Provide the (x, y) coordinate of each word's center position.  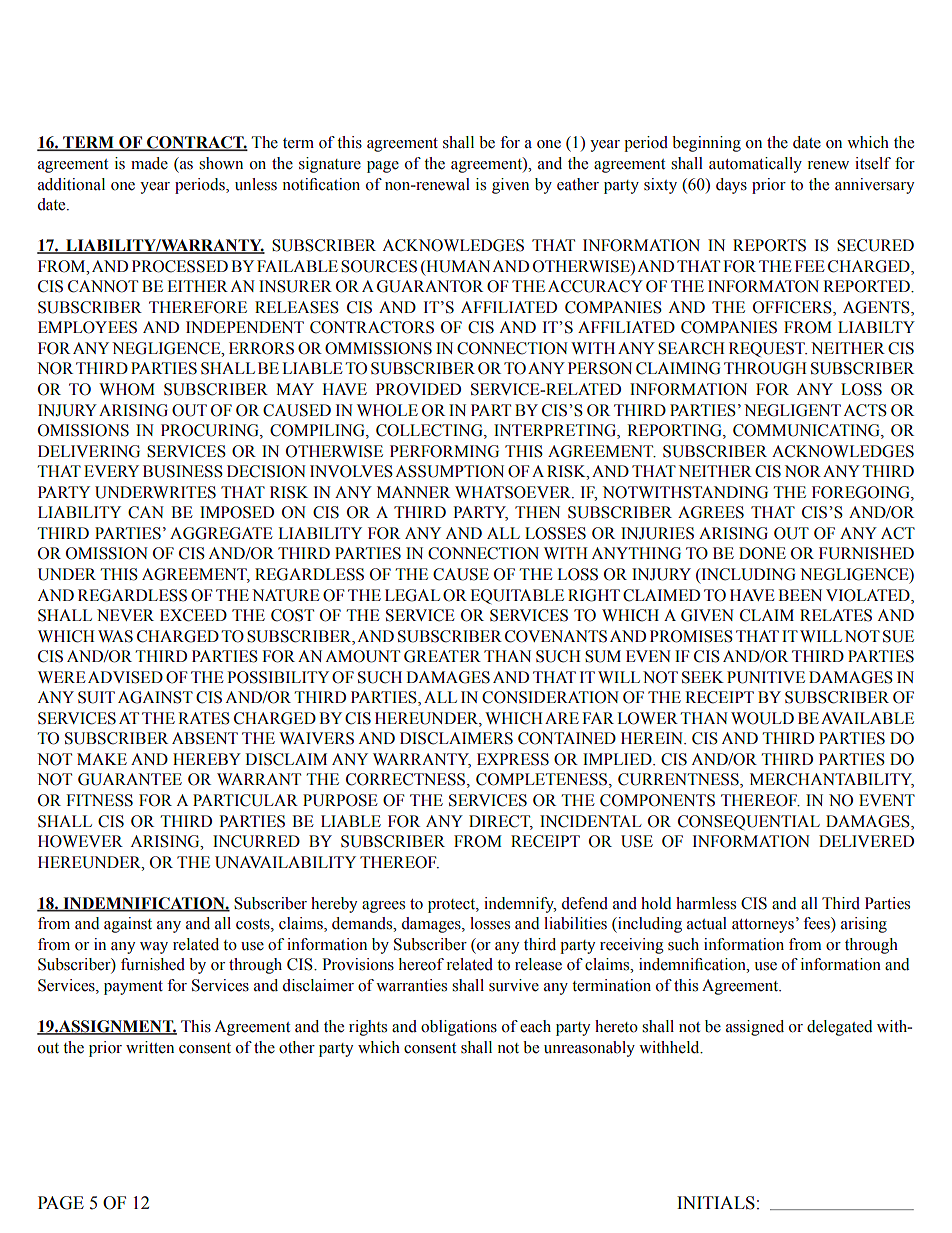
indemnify (520, 905)
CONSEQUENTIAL (749, 822)
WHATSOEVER (514, 492)
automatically (755, 165)
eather (578, 184)
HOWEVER (80, 841)
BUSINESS (183, 471)
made (149, 163)
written (150, 1047)
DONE (762, 553)
